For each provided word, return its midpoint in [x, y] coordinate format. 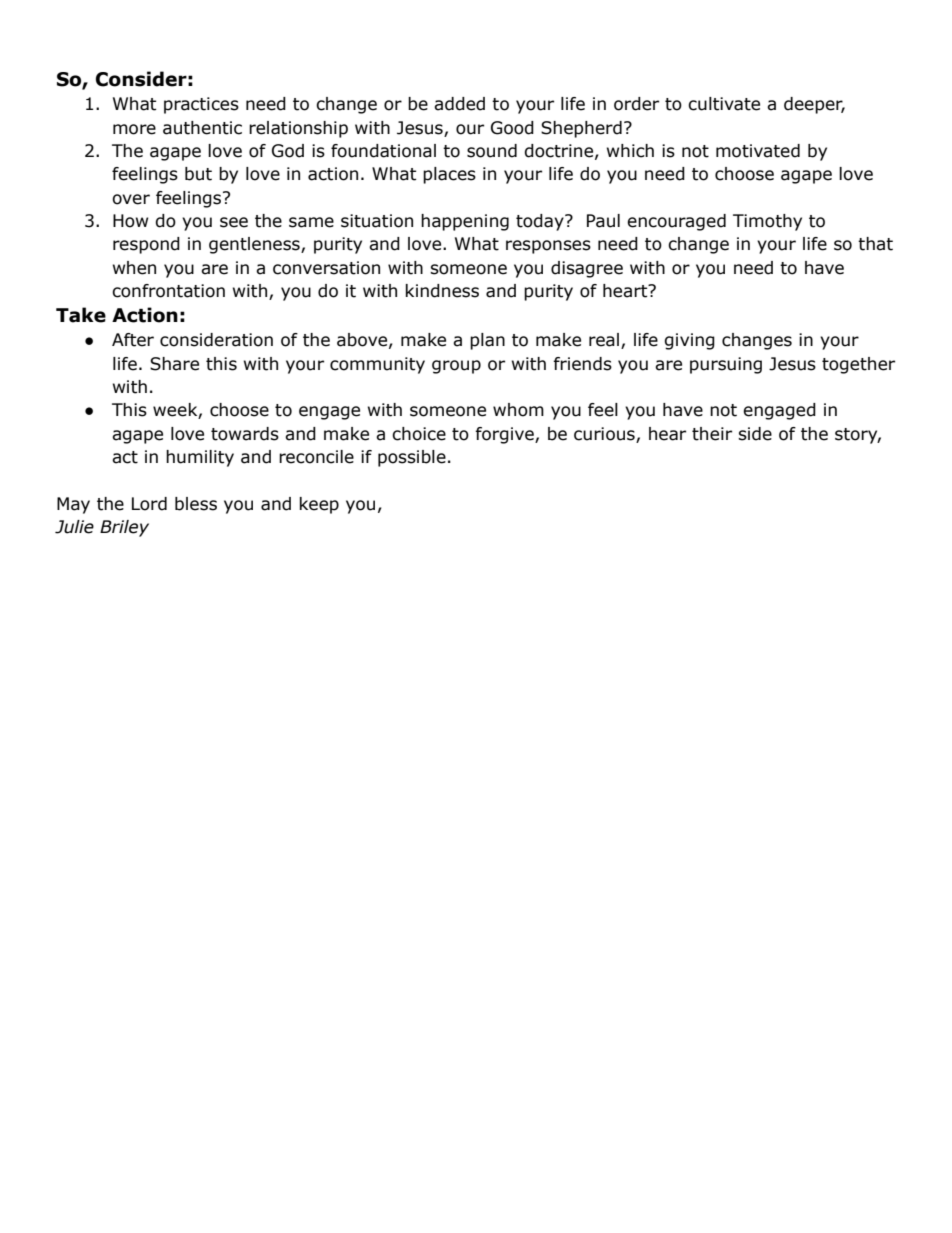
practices [201, 105]
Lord [149, 504]
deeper [814, 105]
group [456, 367]
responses [548, 247]
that [875, 244]
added [459, 104]
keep [319, 505]
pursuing [726, 365]
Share [174, 364]
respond [146, 245]
